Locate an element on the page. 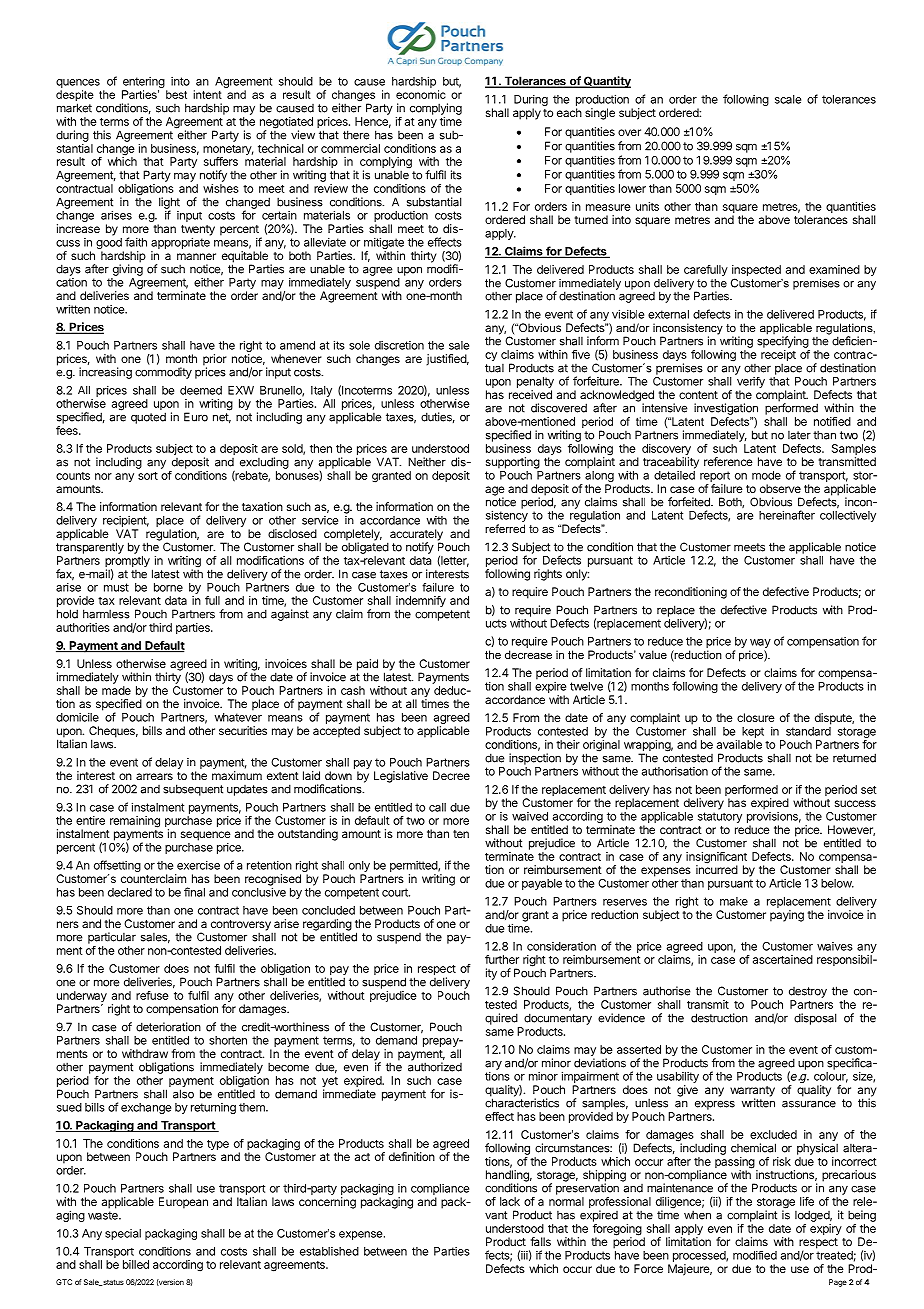 Image resolution: width=924 pixels, height=1309 pixels. exercise is located at coordinates (198, 865).
